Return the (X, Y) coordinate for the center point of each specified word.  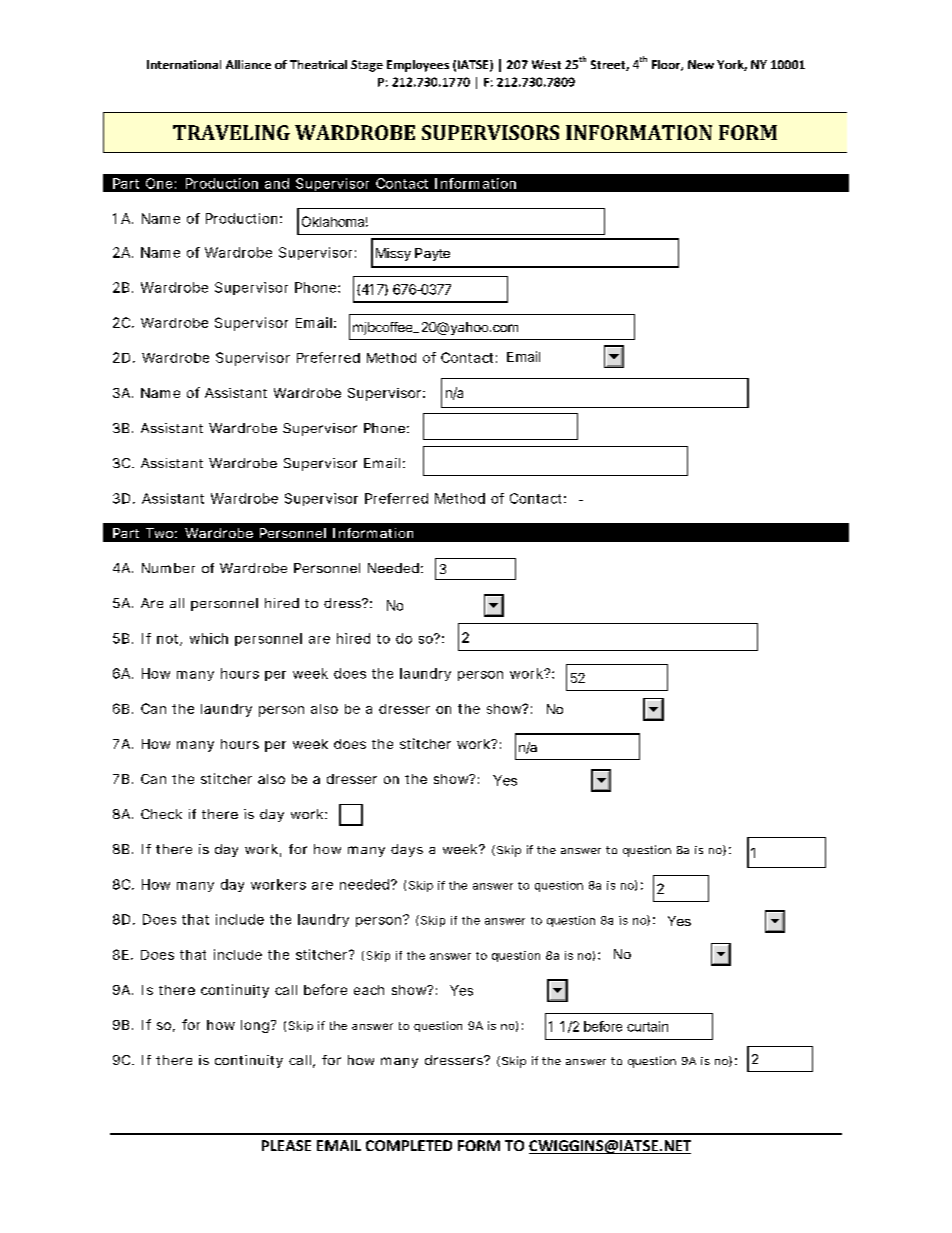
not (169, 640)
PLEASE (286, 1145)
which (209, 638)
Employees (418, 66)
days (407, 850)
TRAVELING (231, 132)
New (701, 64)
